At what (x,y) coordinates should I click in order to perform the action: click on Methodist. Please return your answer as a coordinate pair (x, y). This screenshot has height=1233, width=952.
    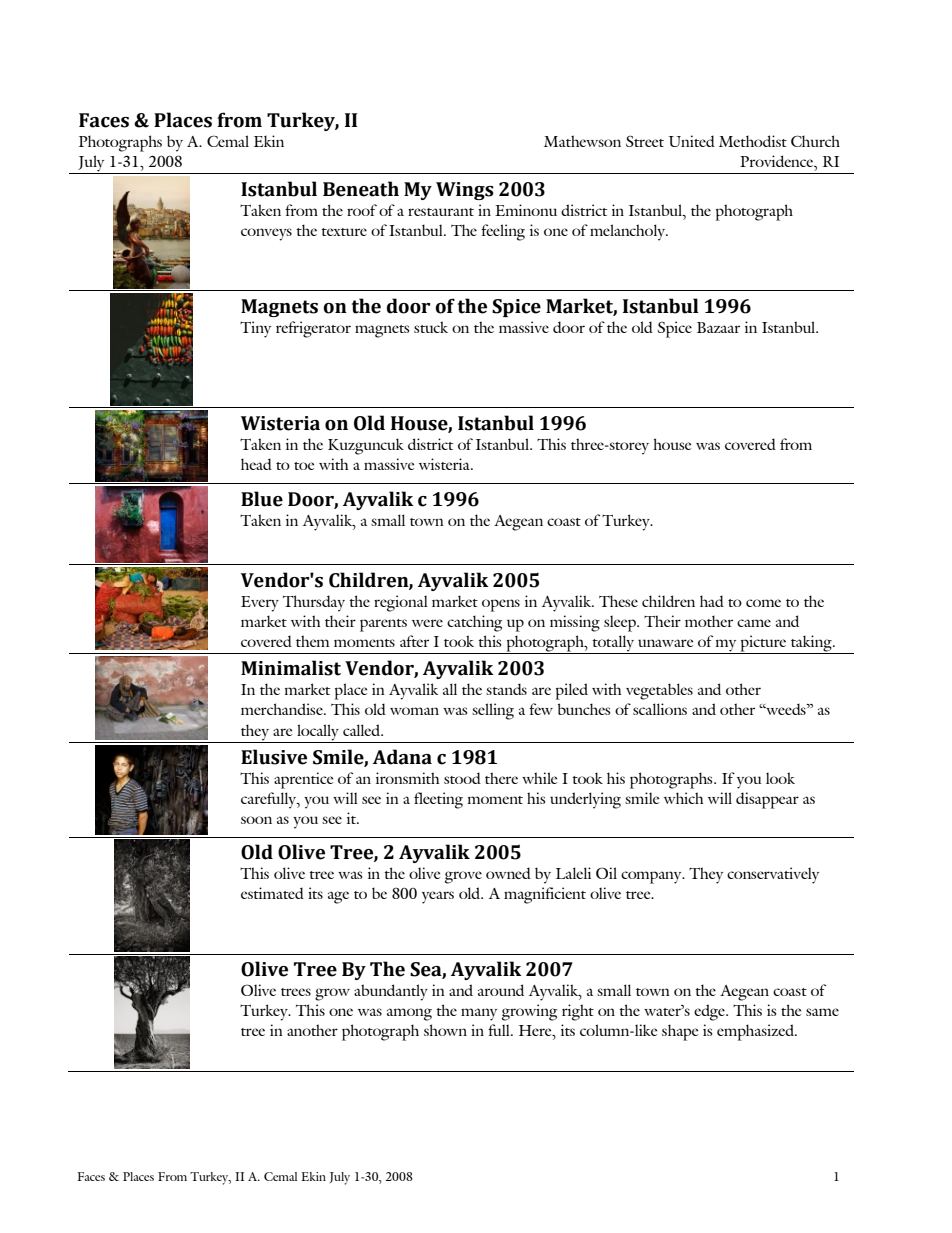
    Looking at the image, I should click on (753, 141).
